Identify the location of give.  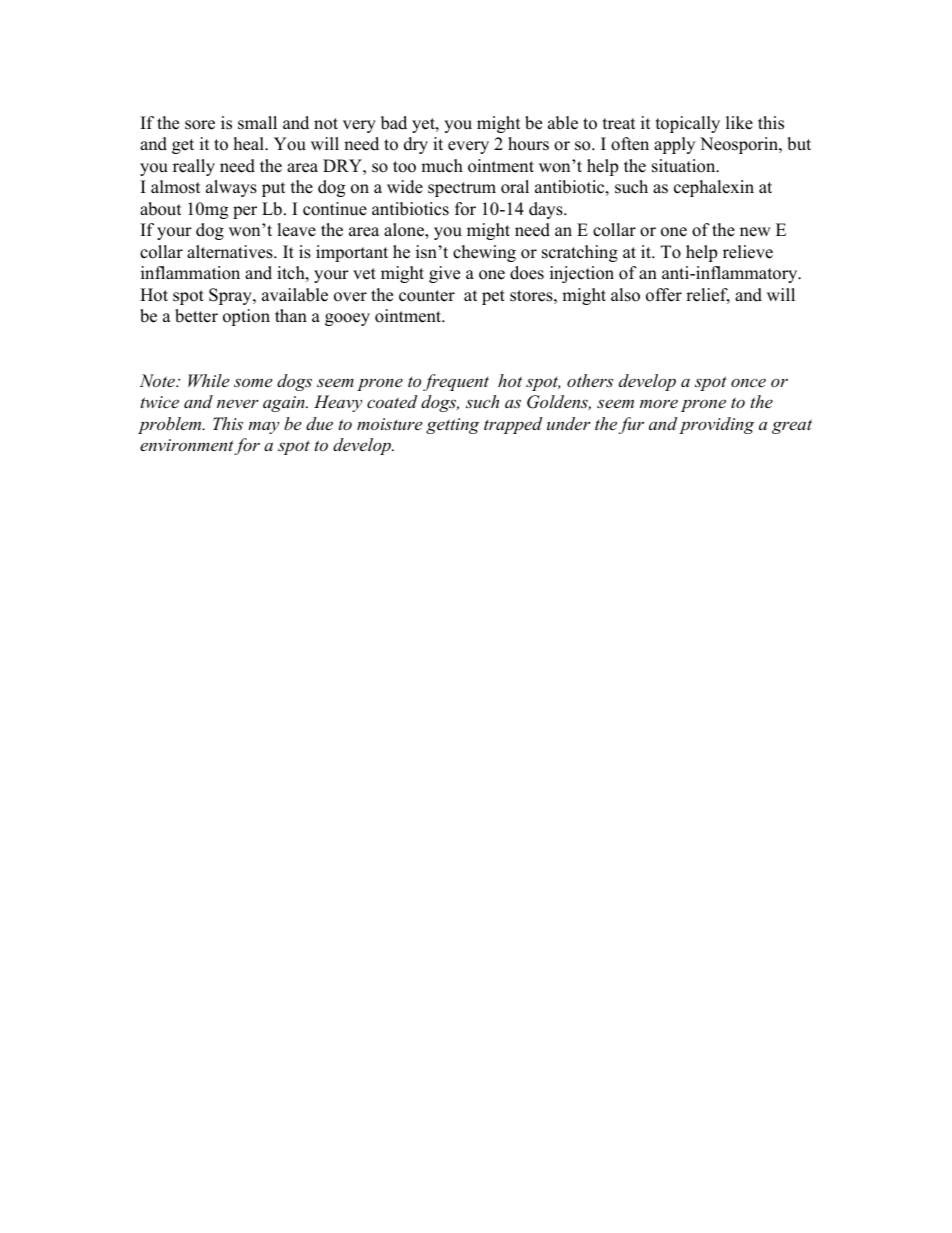
(444, 274).
